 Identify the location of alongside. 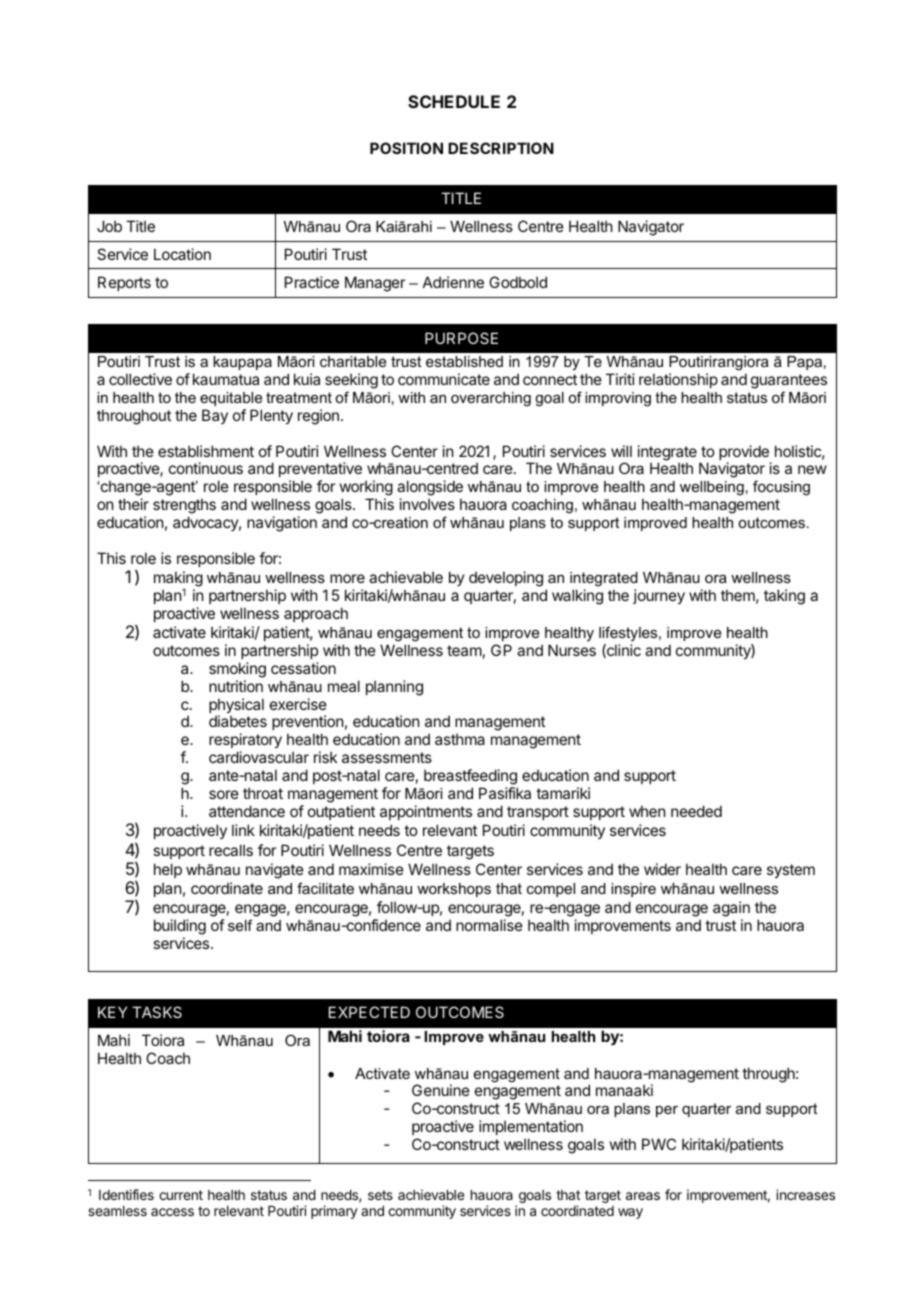
(430, 489).
